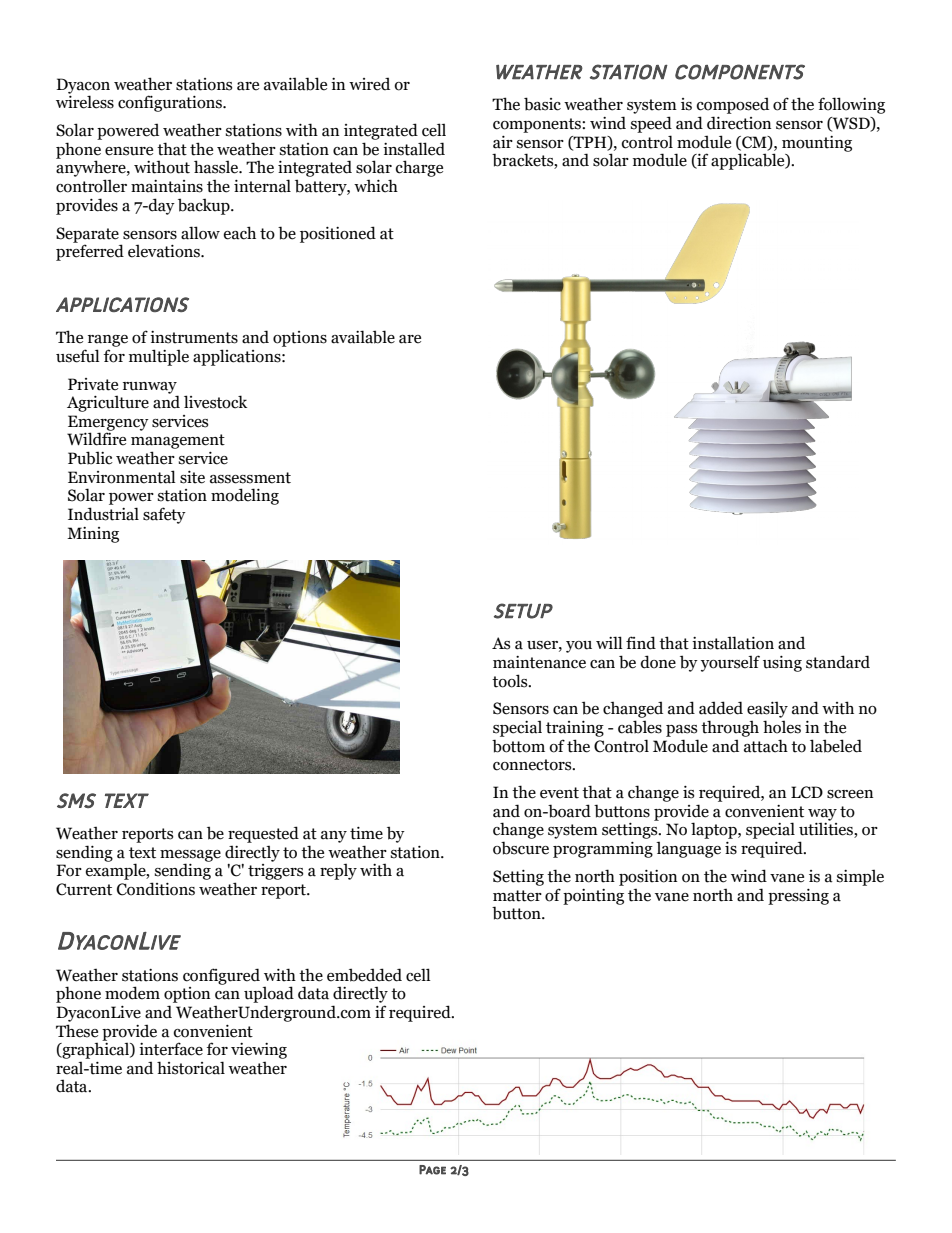 Image resolution: width=952 pixels, height=1233 pixels. What do you see at coordinates (739, 123) in the page?
I see `direction` at bounding box center [739, 123].
